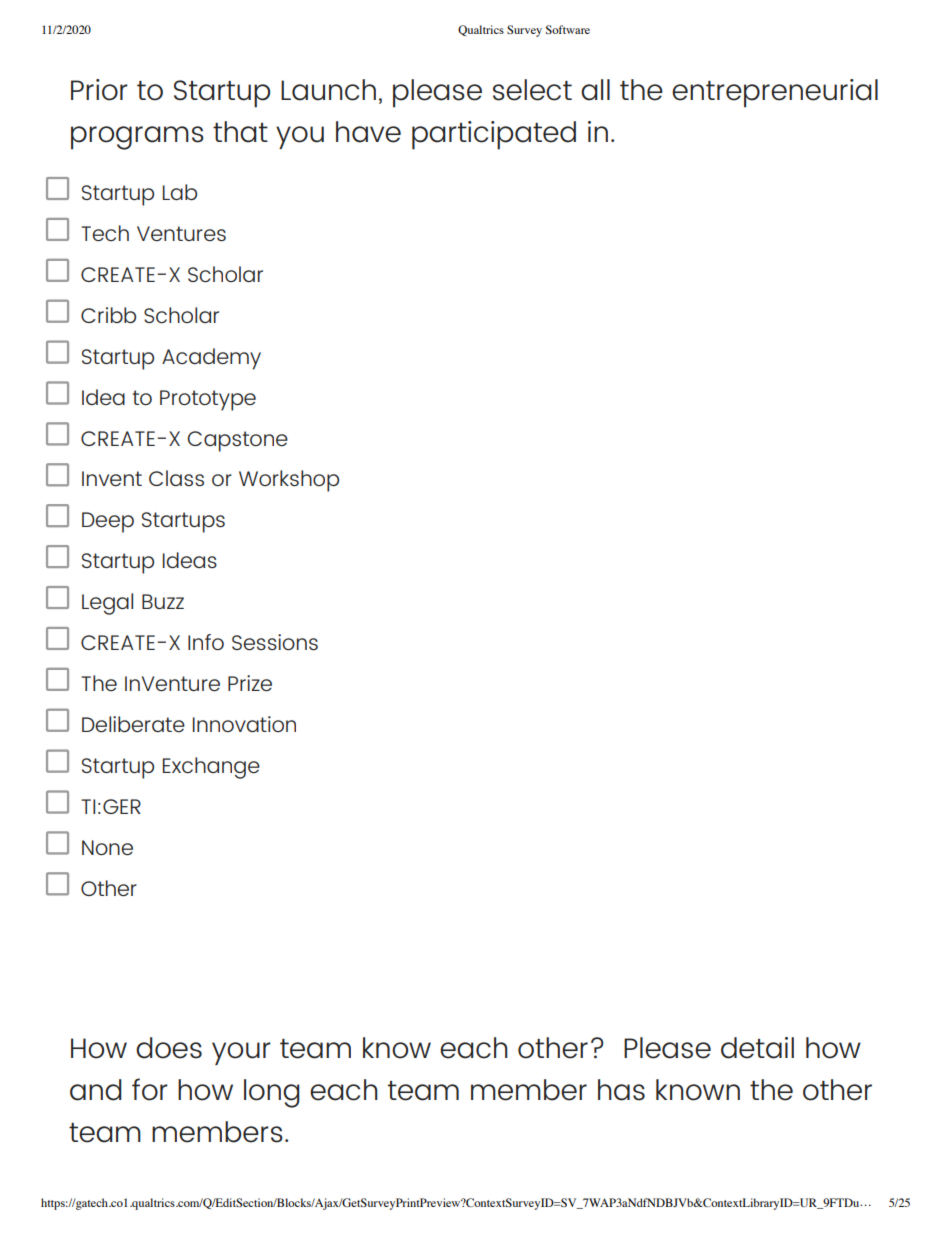 This screenshot has height=1233, width=952. What do you see at coordinates (757, 1048) in the screenshot?
I see `detail` at bounding box center [757, 1048].
